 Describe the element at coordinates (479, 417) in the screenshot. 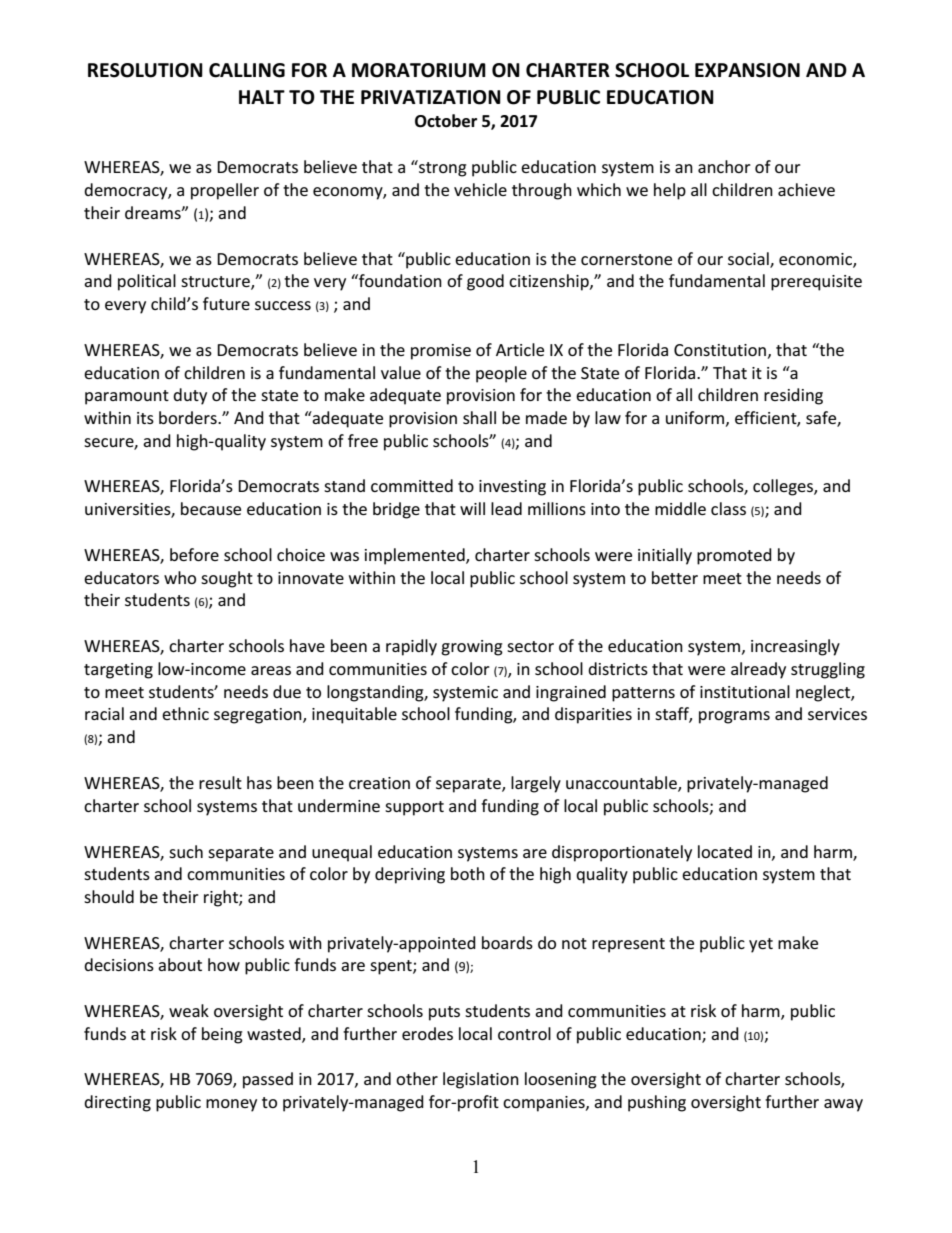

I see `shall` at that location.
